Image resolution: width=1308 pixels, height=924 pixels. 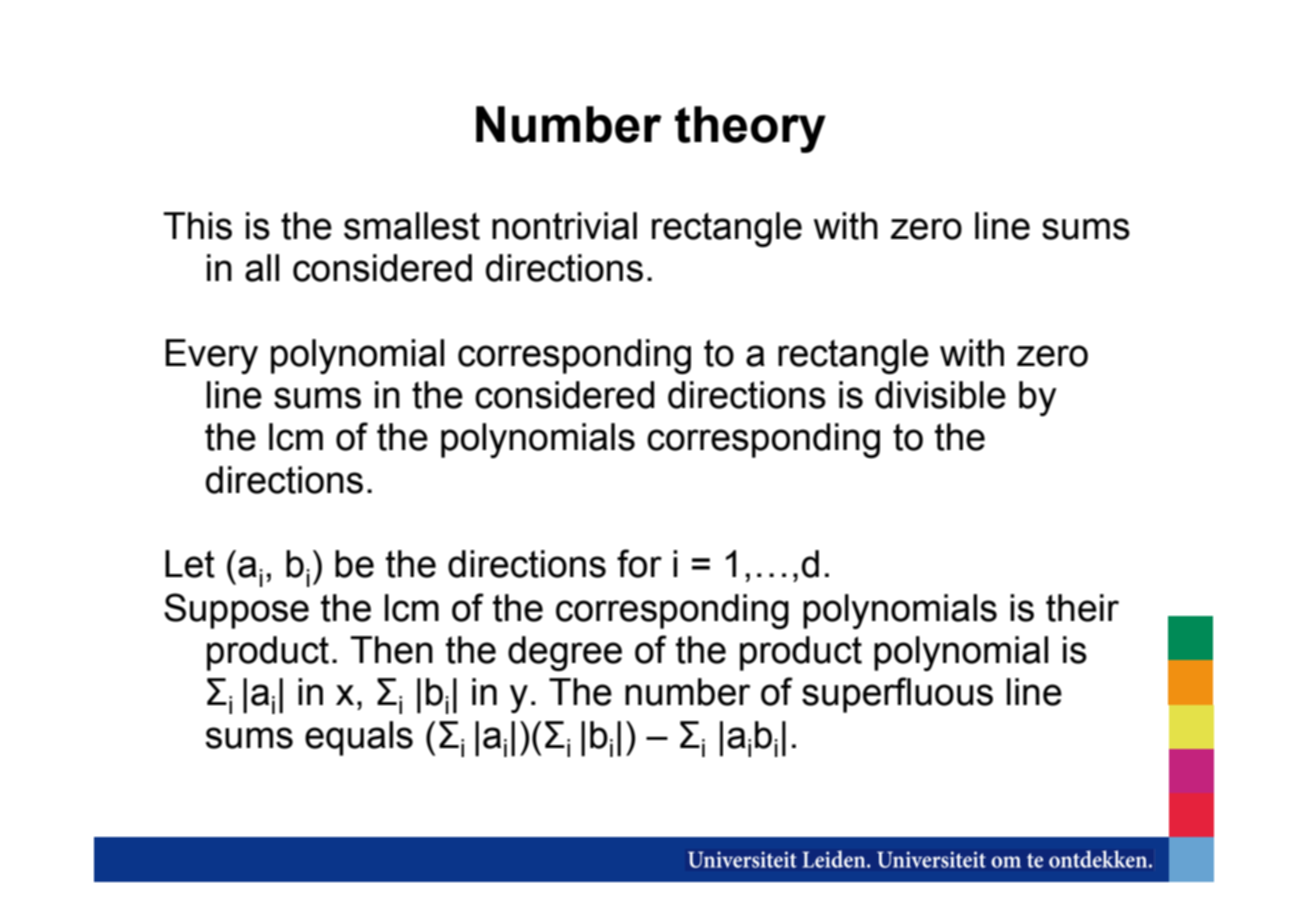 I want to click on for, so click(x=639, y=563).
